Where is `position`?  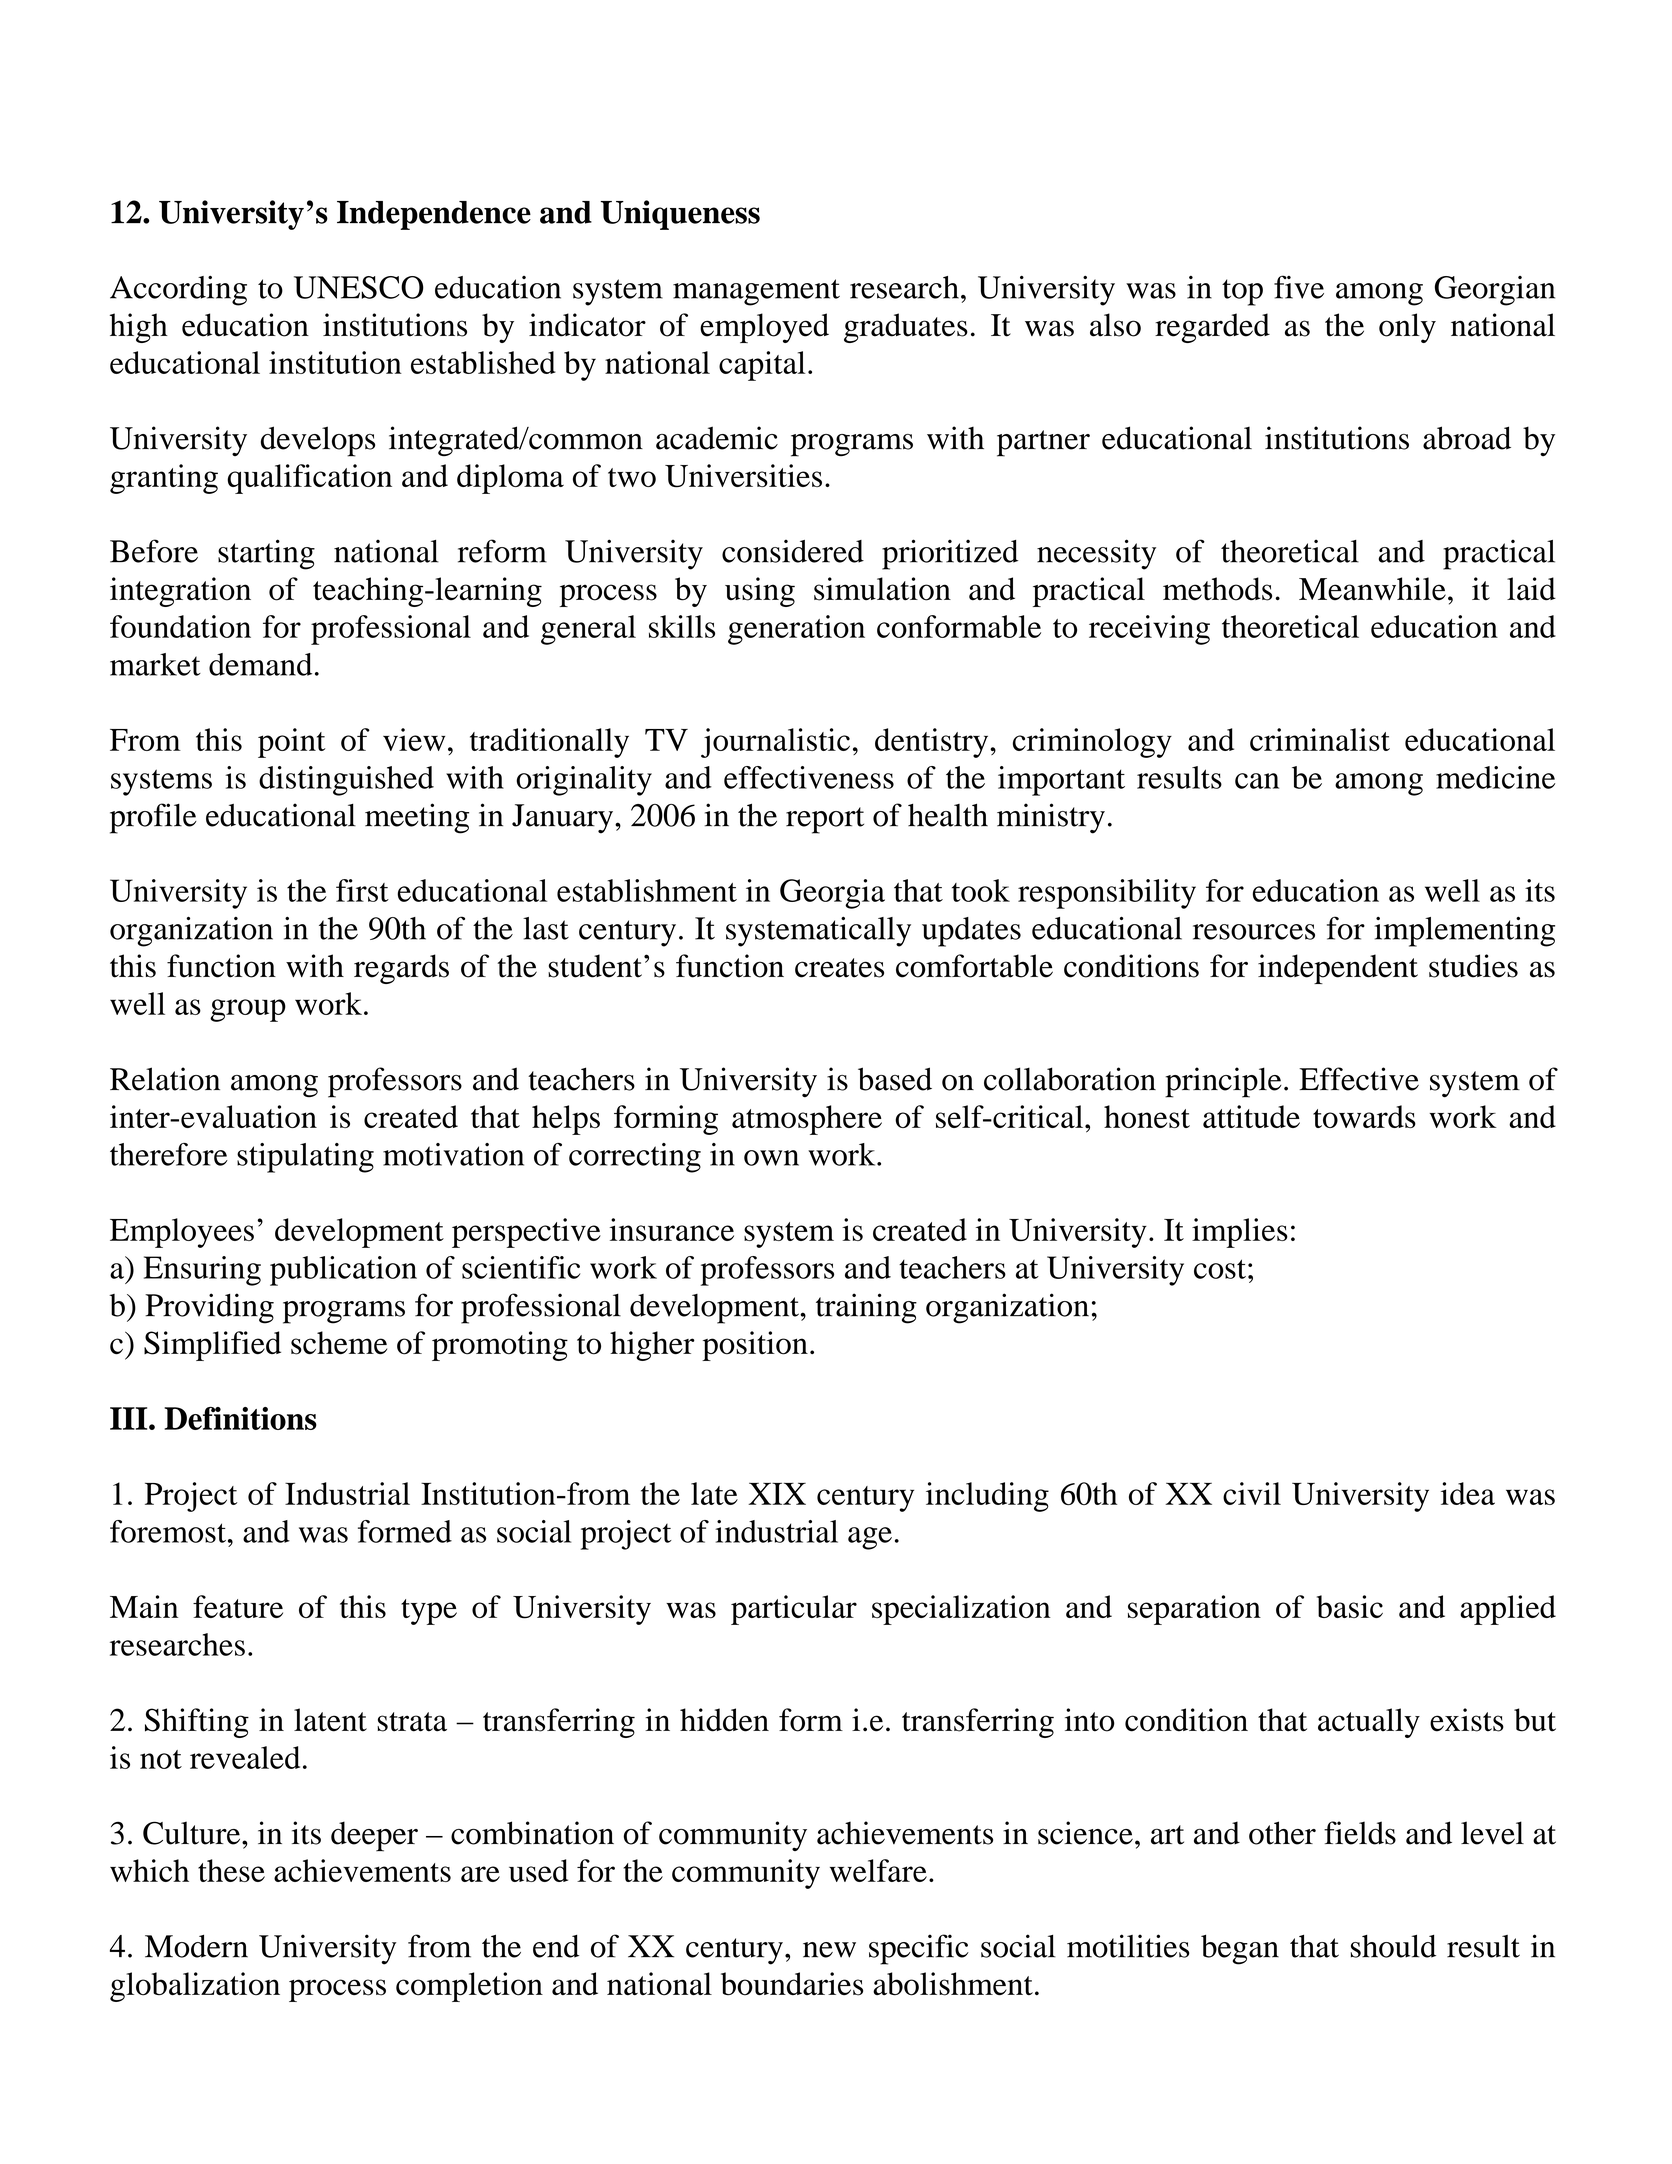 position is located at coordinates (755, 1346).
